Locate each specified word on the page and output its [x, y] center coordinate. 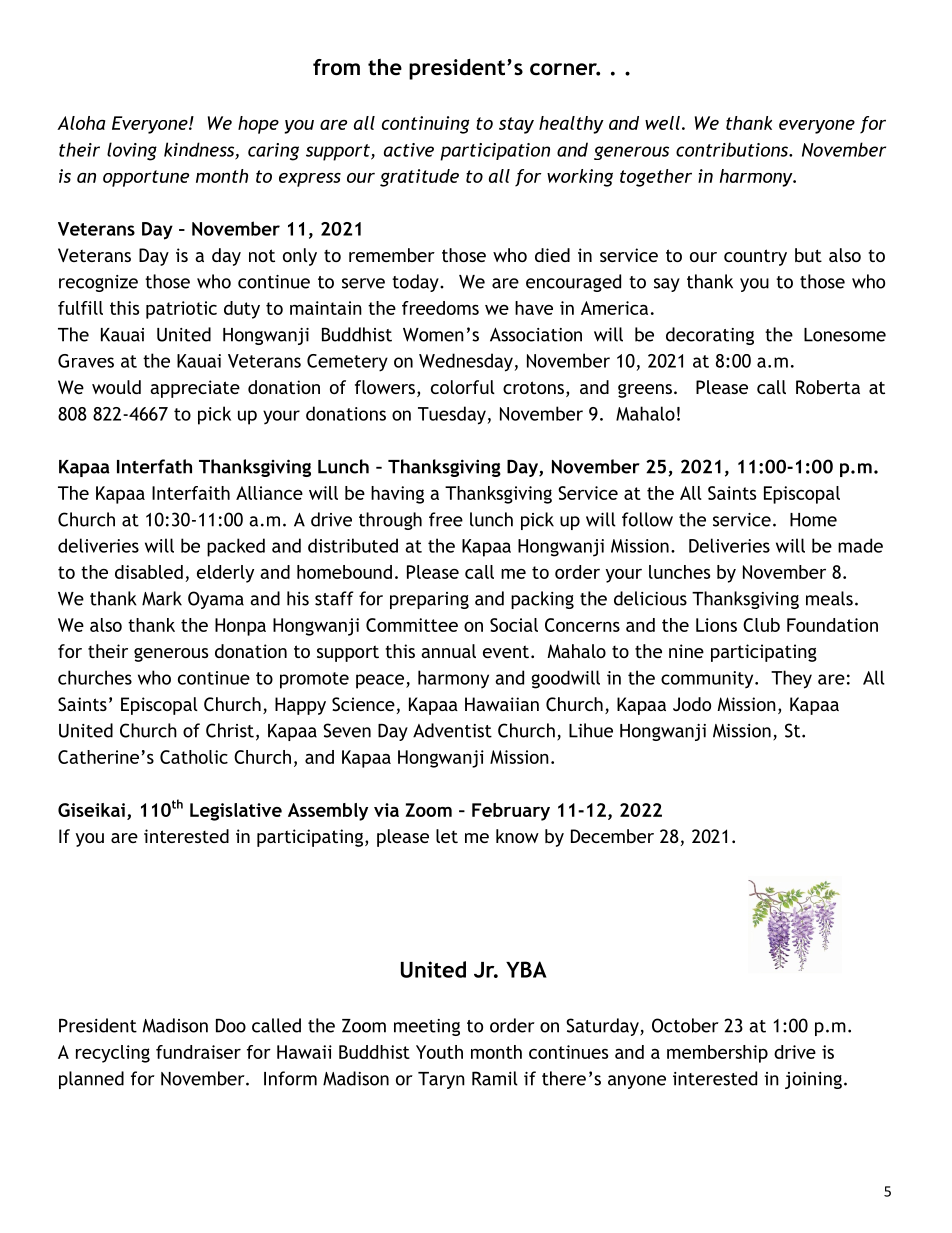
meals [829, 598]
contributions [733, 149]
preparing [429, 600]
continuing [425, 125]
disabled [149, 572]
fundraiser [198, 1052]
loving [132, 151]
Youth [439, 1052]
